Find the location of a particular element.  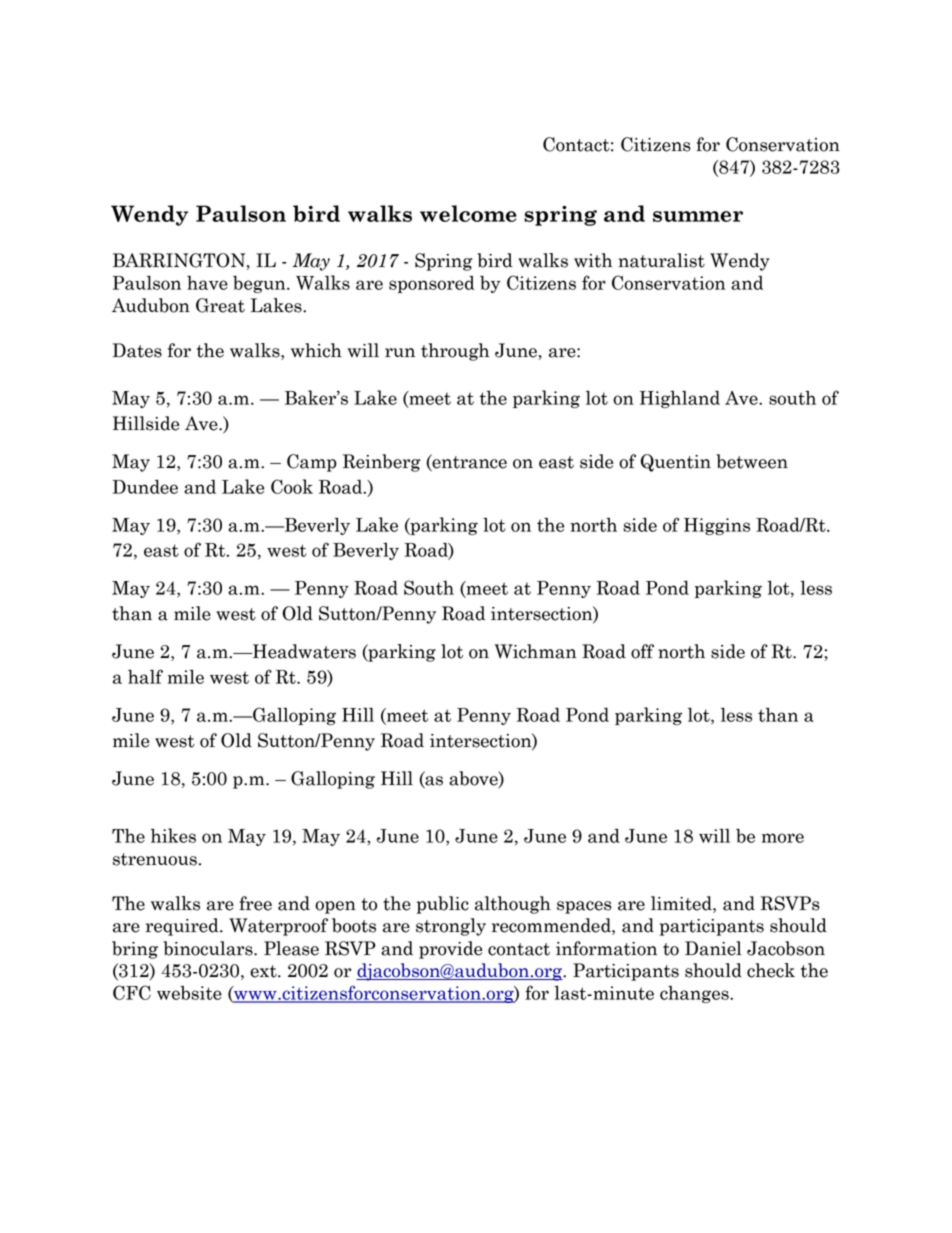

summer is located at coordinates (698, 216).
